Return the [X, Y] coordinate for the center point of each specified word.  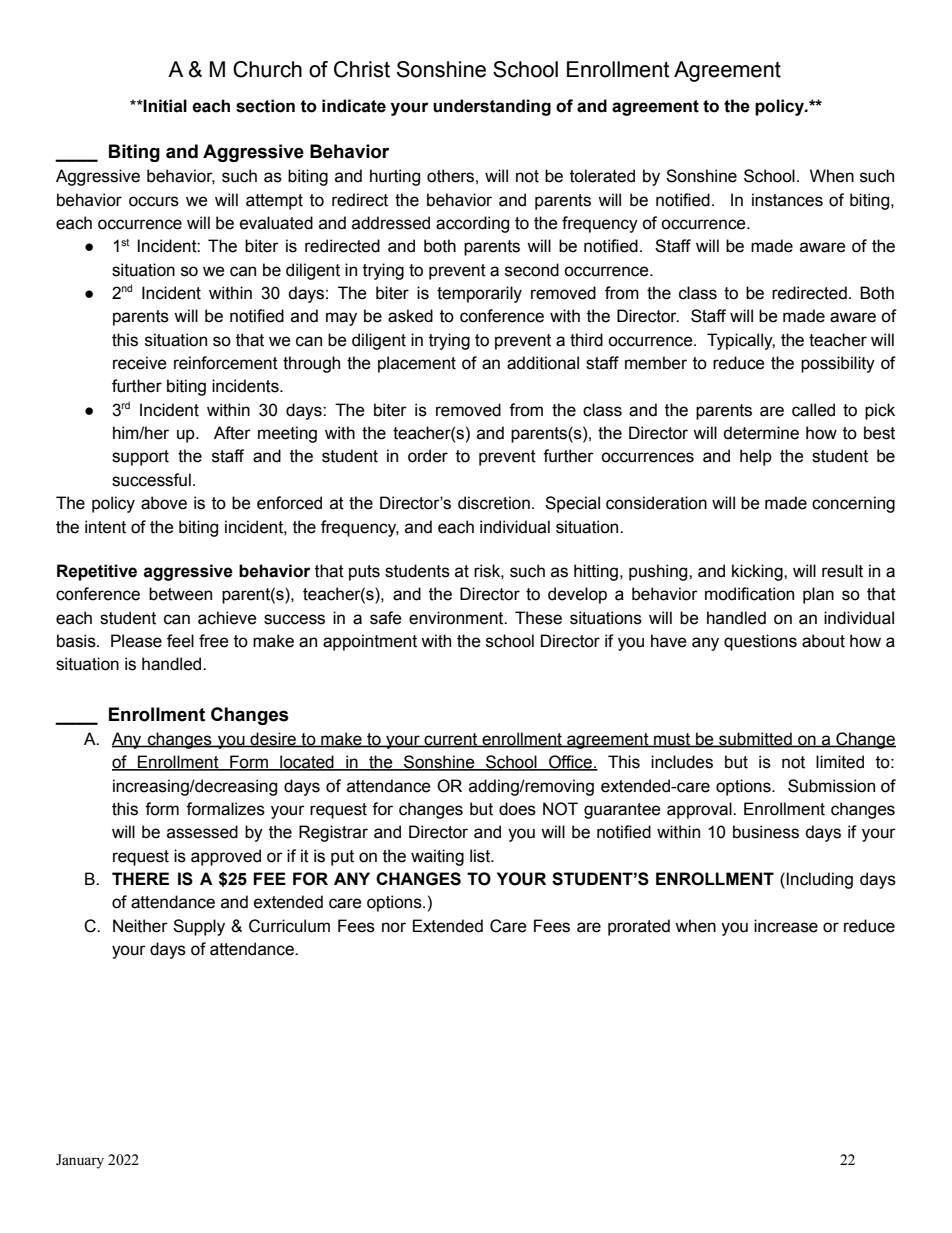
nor [394, 927]
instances [787, 200]
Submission [831, 786]
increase [786, 926]
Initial [164, 106]
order [428, 456]
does [517, 809]
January [80, 1161]
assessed [202, 832]
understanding [492, 107]
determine [761, 433]
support [140, 458]
